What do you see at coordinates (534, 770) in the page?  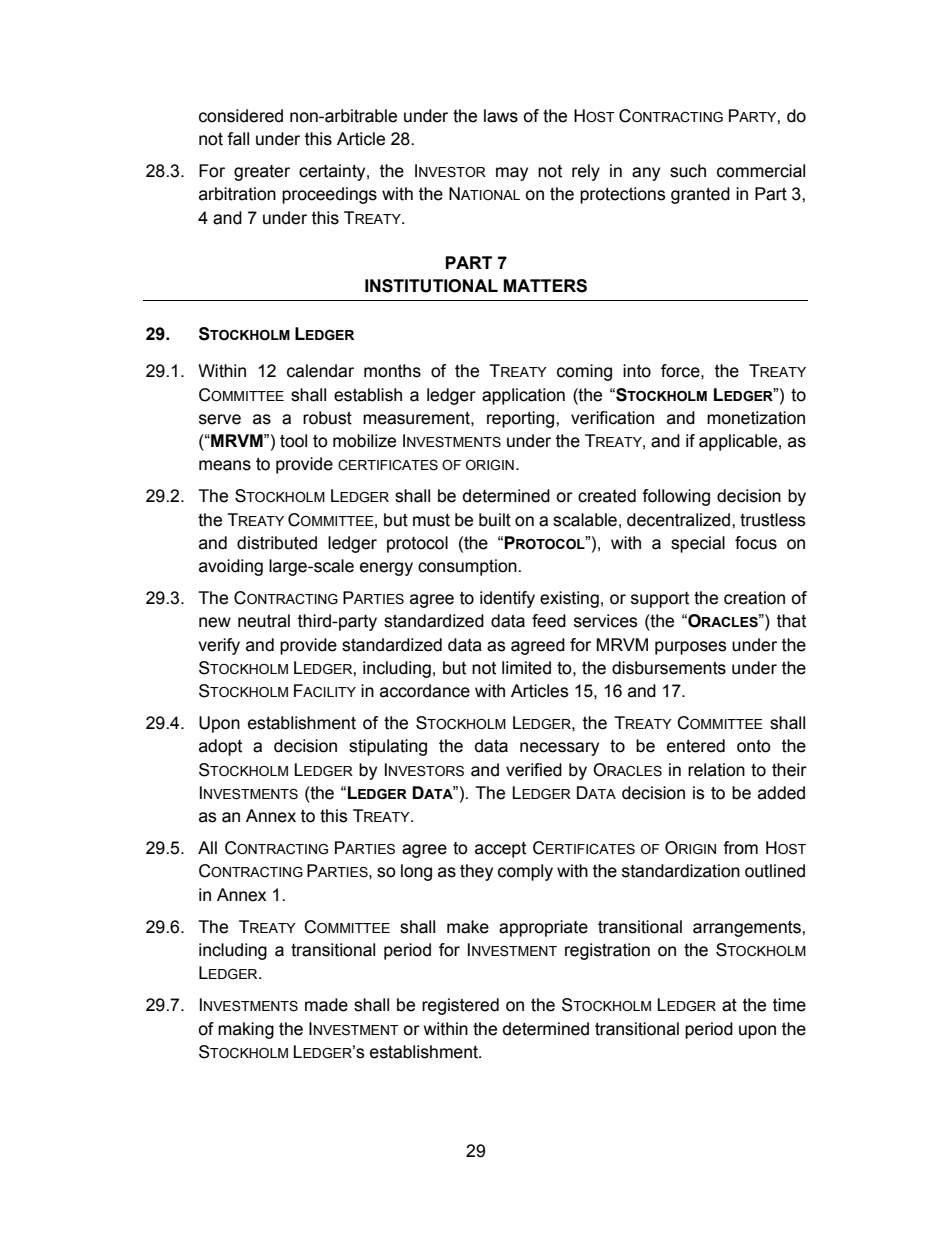 I see `verified` at bounding box center [534, 770].
